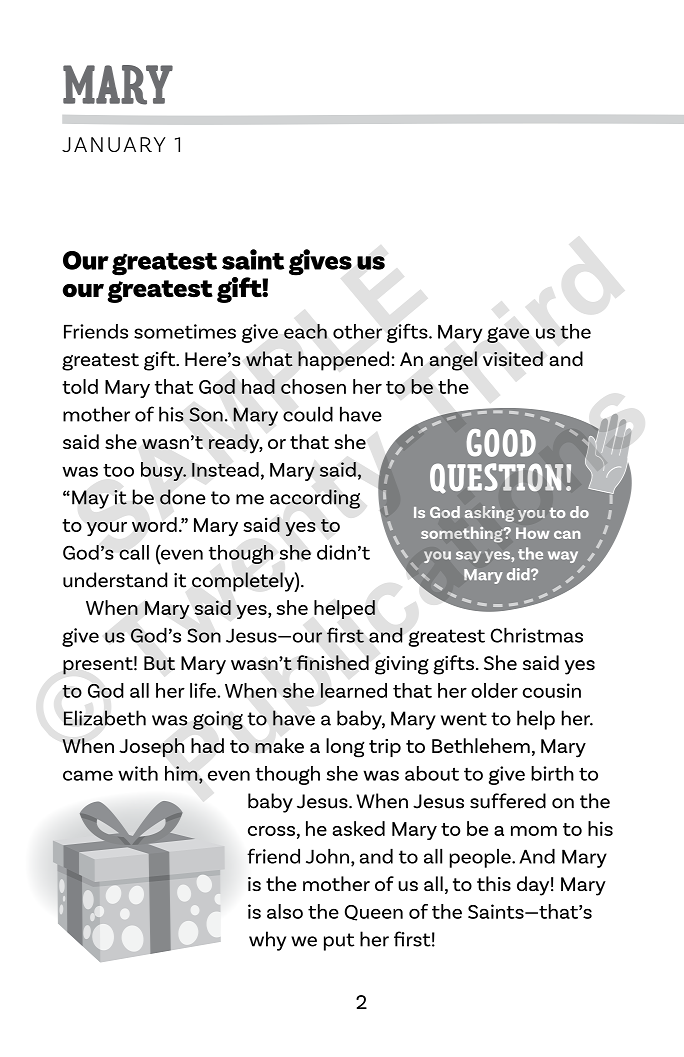  Describe the element at coordinates (339, 942) in the screenshot. I see `put` at that location.
